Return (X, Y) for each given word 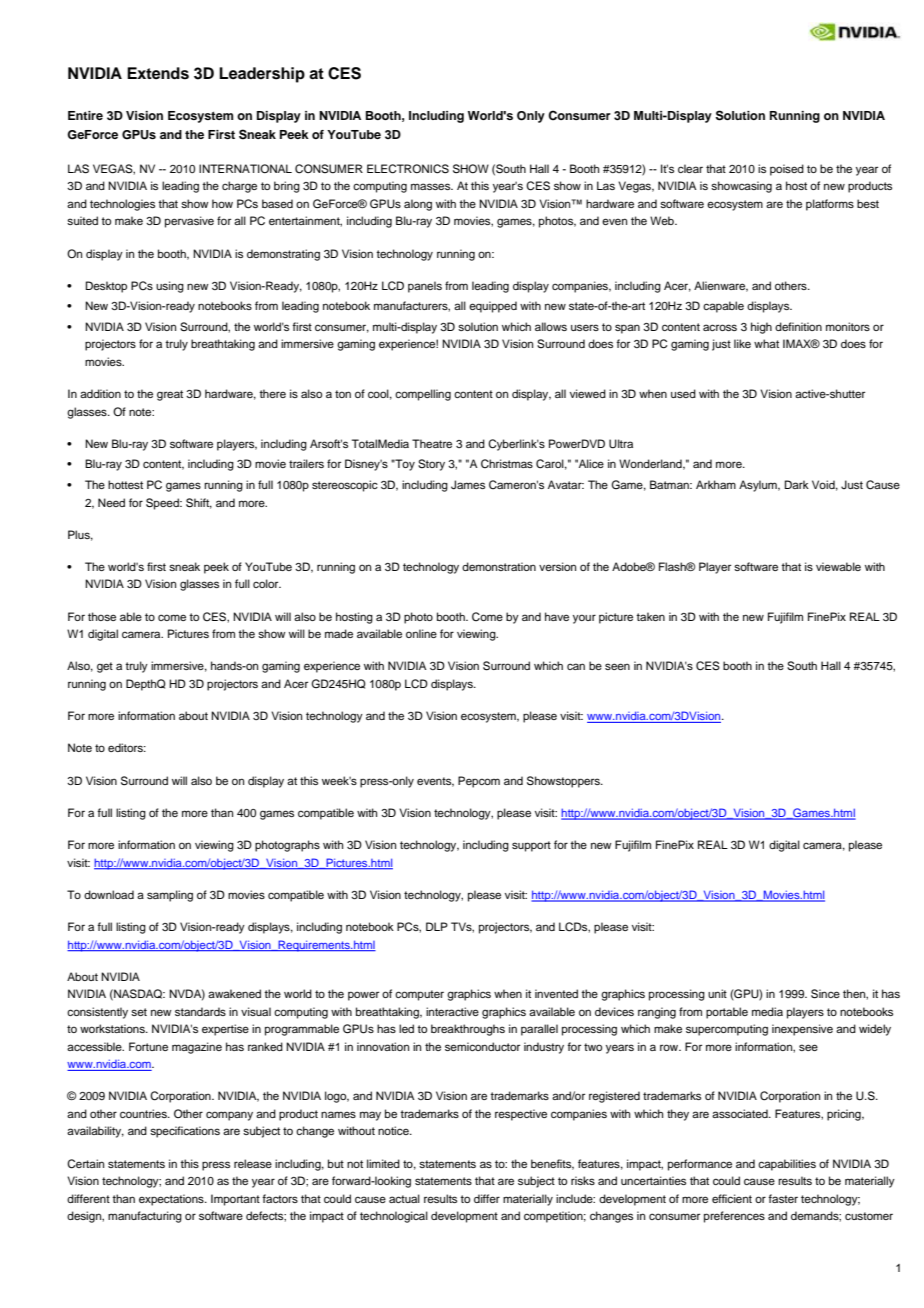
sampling (170, 896)
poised (787, 170)
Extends (158, 73)
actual (404, 1198)
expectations (172, 1200)
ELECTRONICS (408, 169)
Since (825, 994)
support (531, 846)
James (468, 485)
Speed (163, 504)
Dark (797, 484)
